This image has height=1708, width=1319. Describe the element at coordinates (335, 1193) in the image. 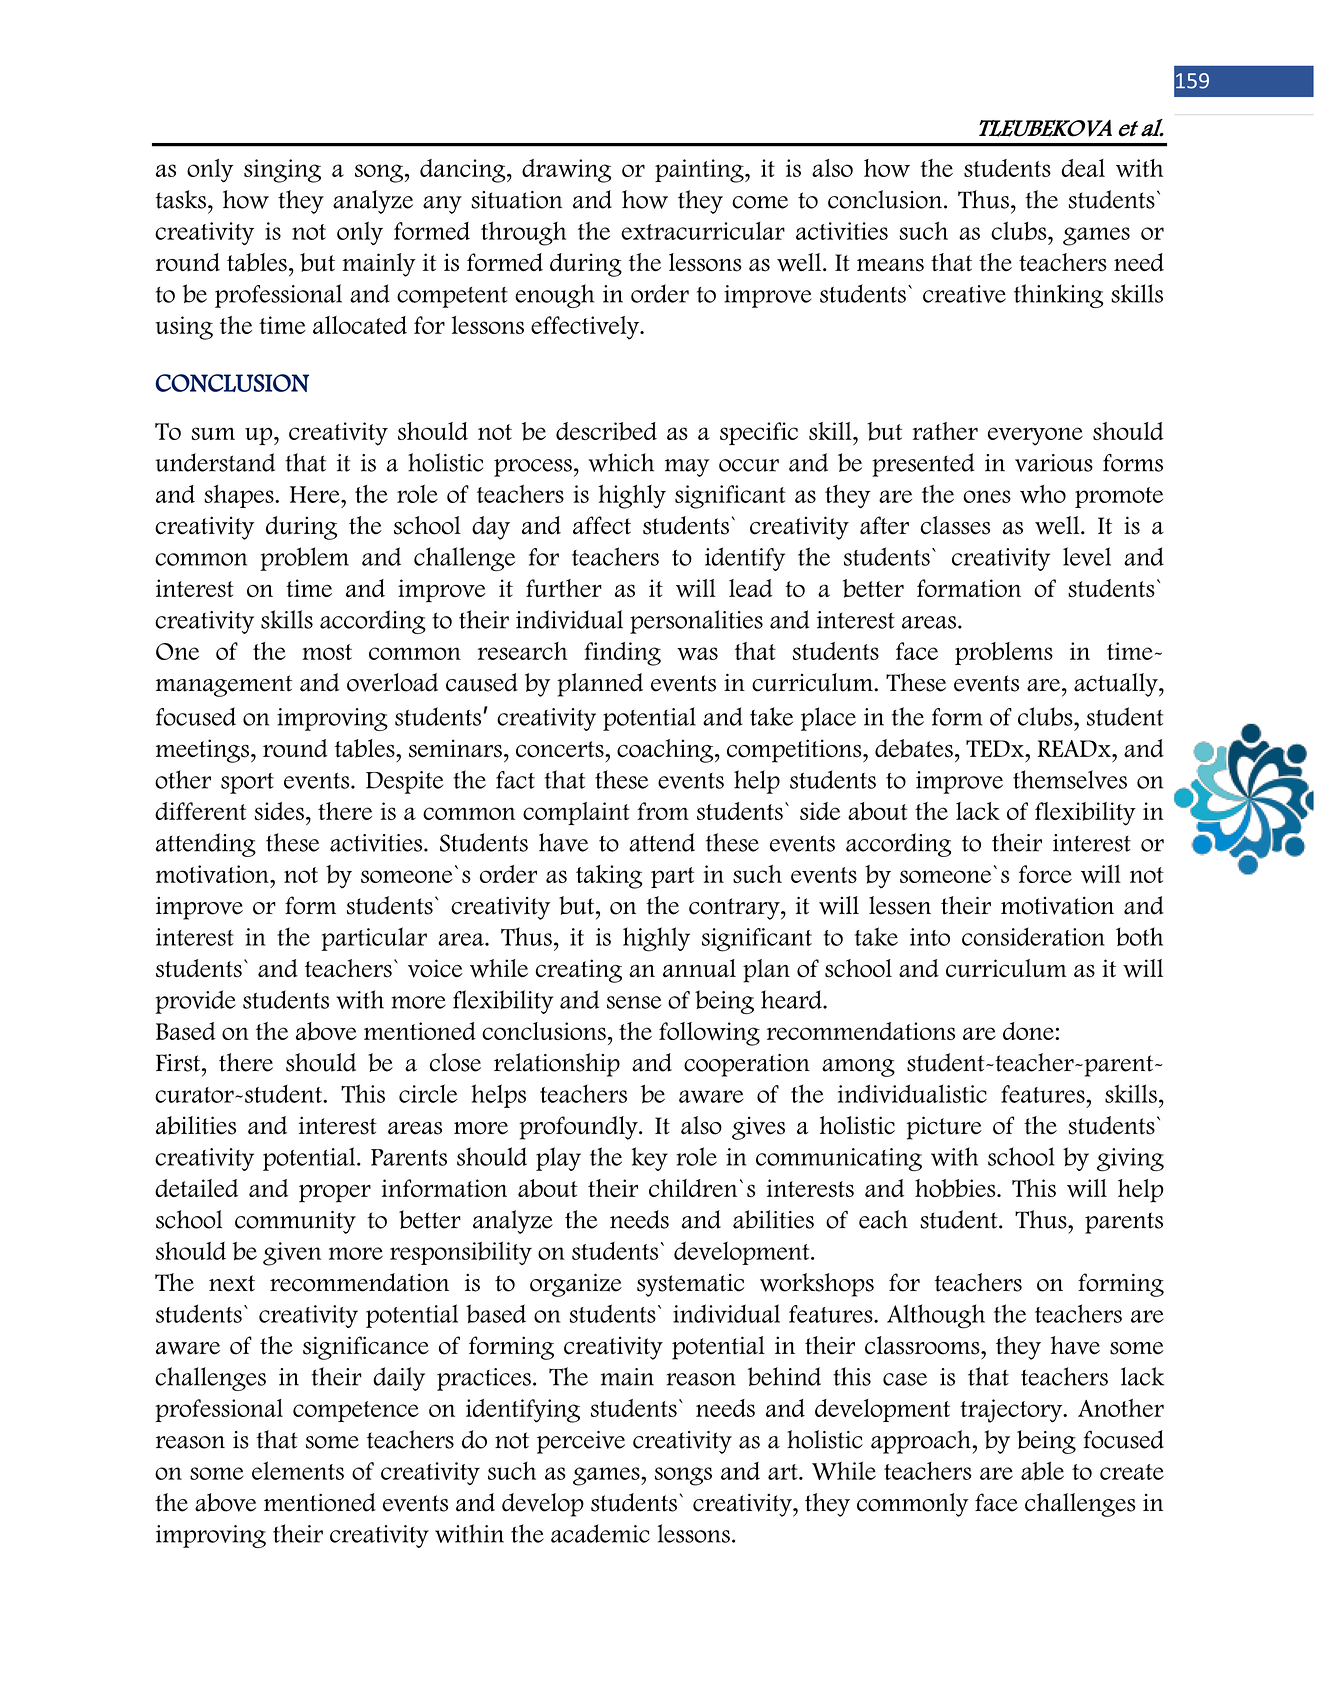

I see `proper` at that location.
